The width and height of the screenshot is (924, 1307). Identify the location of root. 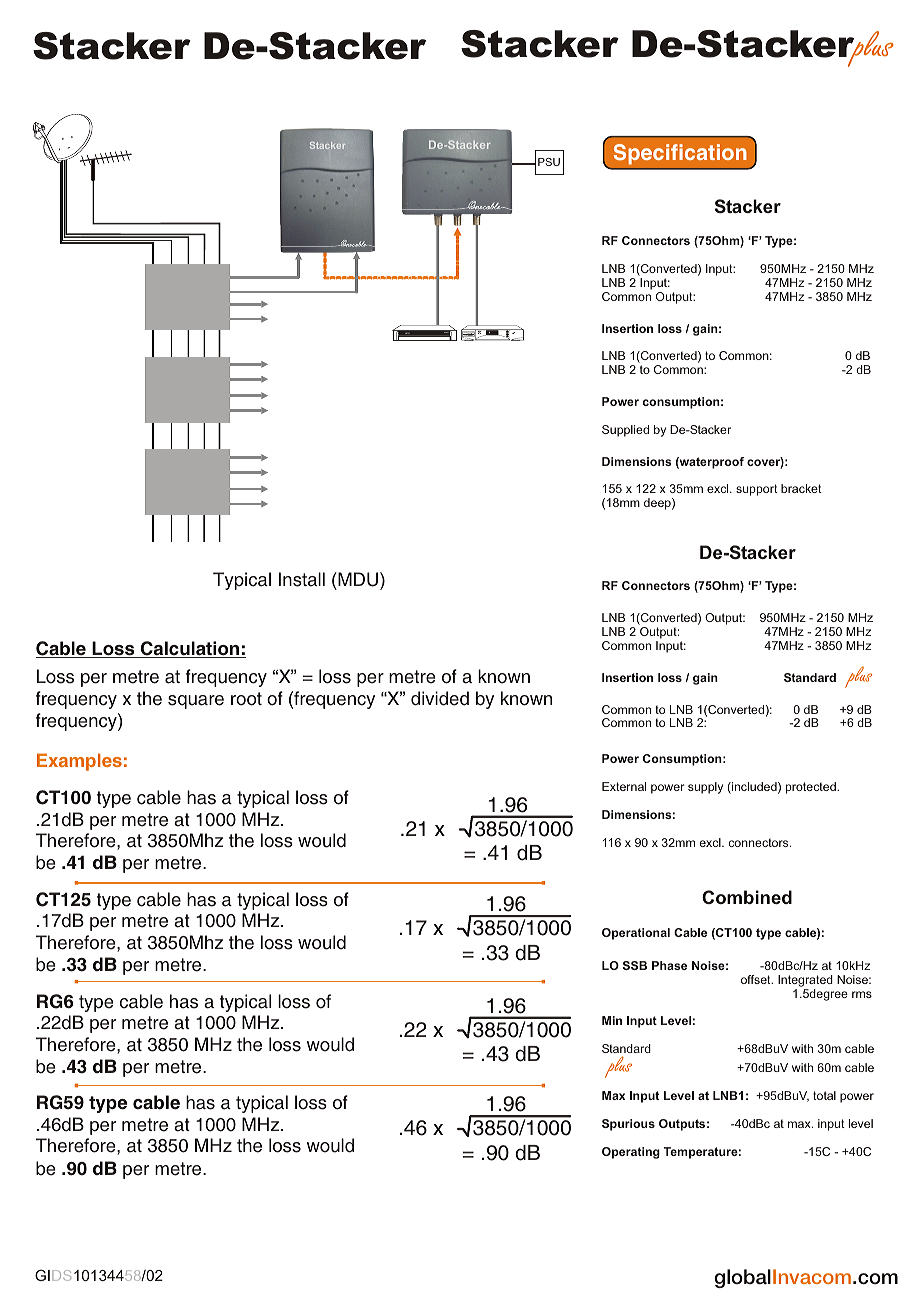
(246, 699).
